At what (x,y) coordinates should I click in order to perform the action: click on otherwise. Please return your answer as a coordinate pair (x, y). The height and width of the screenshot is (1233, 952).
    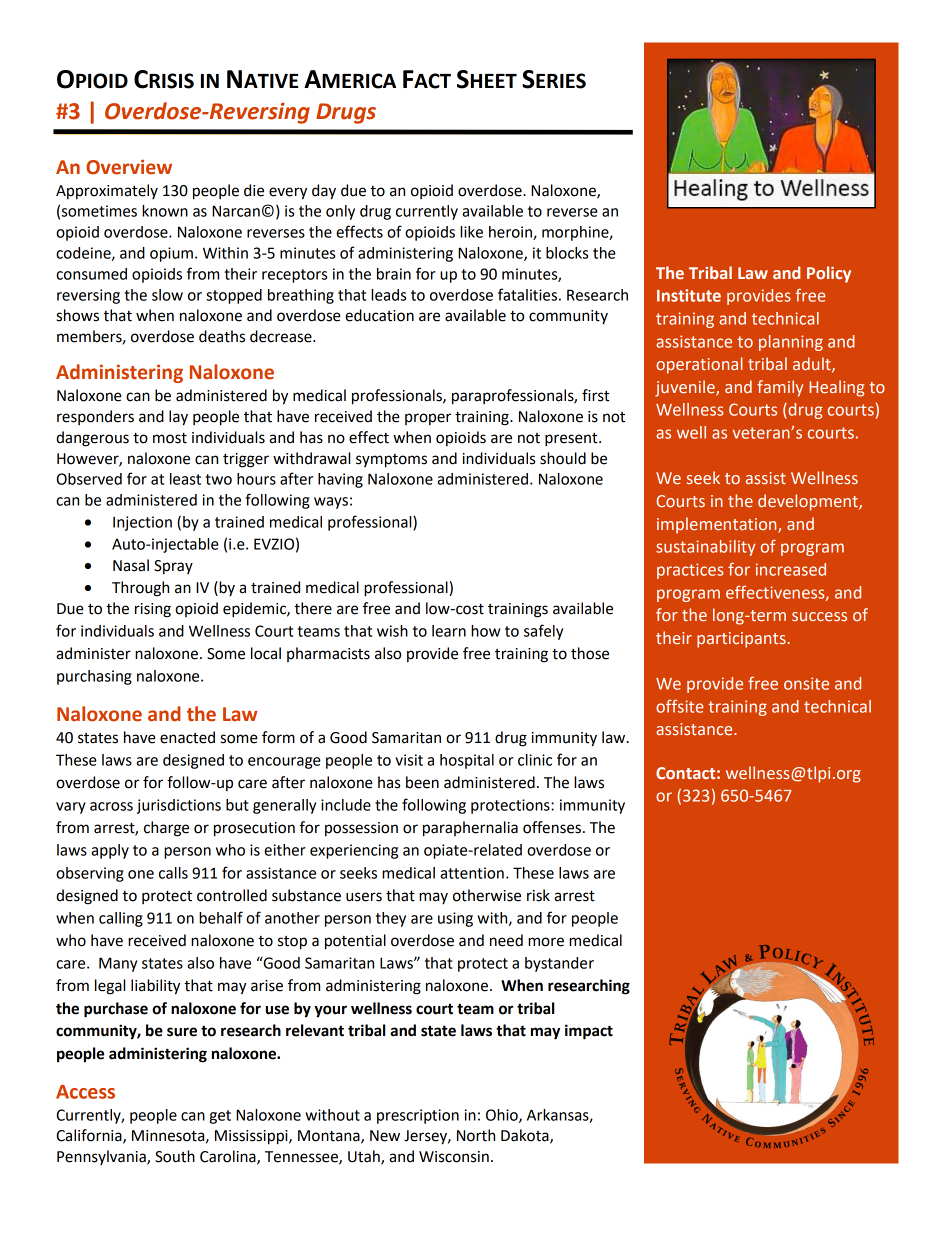
    Looking at the image, I should click on (487, 895).
